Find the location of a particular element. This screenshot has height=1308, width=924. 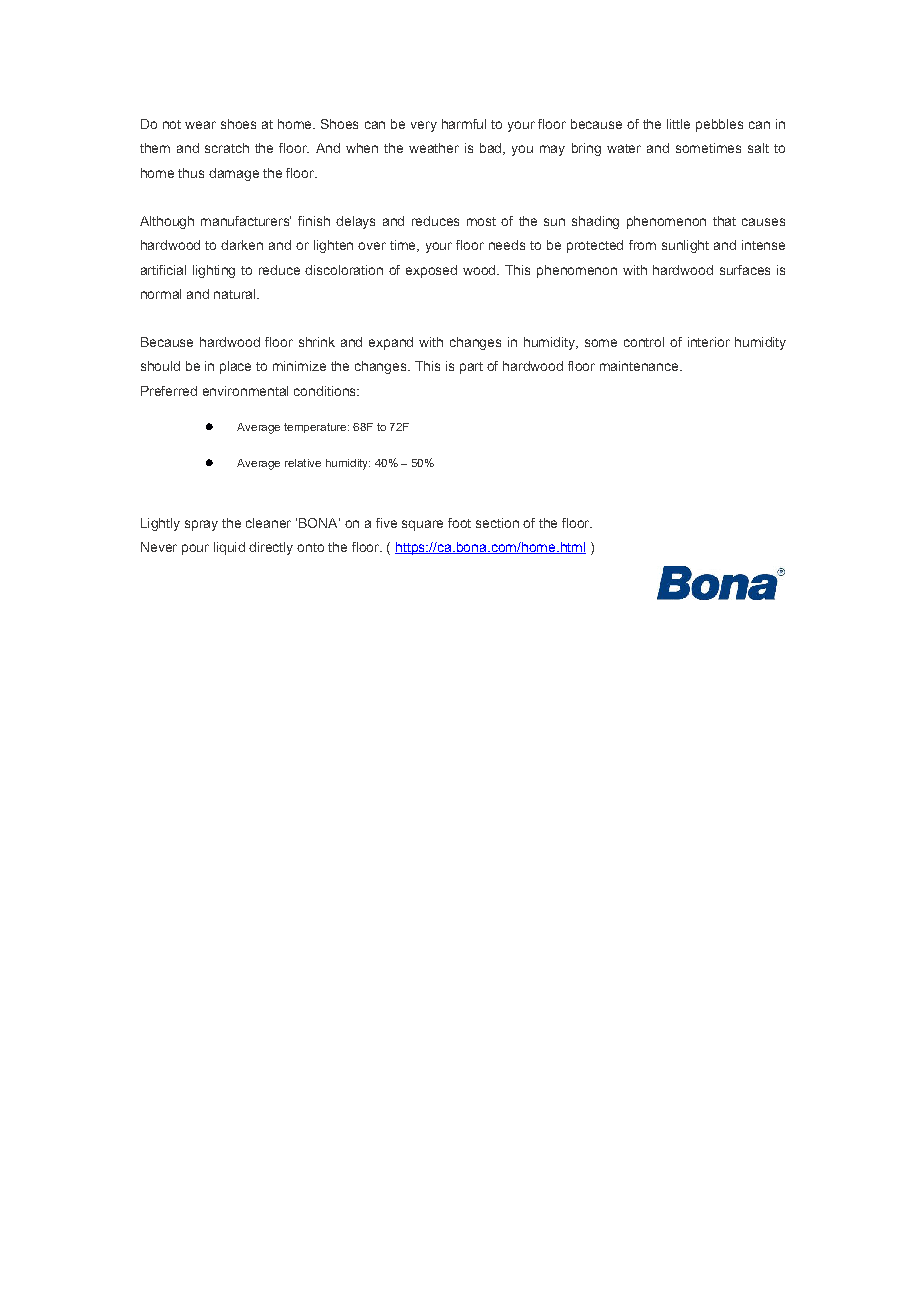

exposed is located at coordinates (431, 271).
